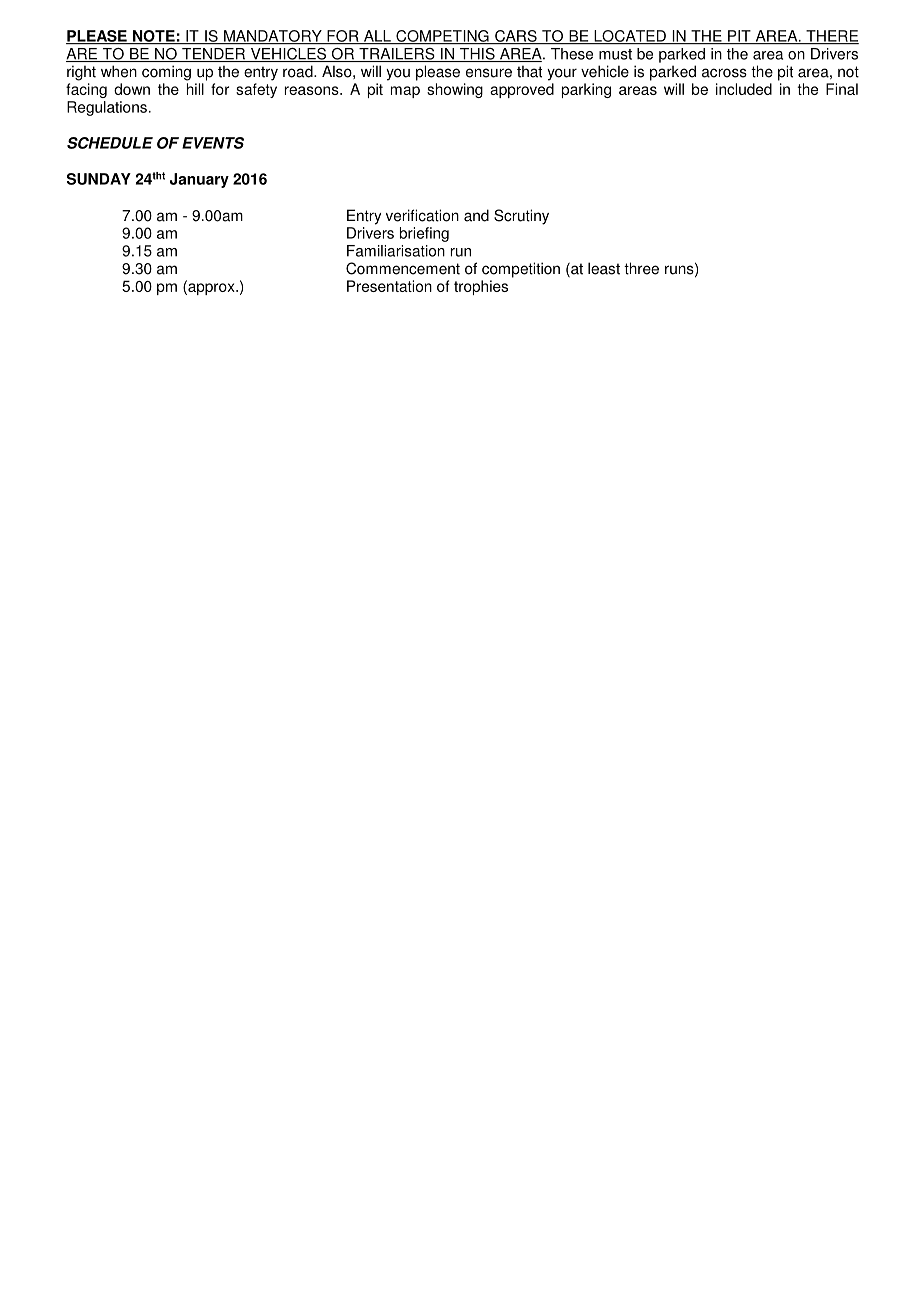  What do you see at coordinates (744, 89) in the image?
I see `included` at bounding box center [744, 89].
